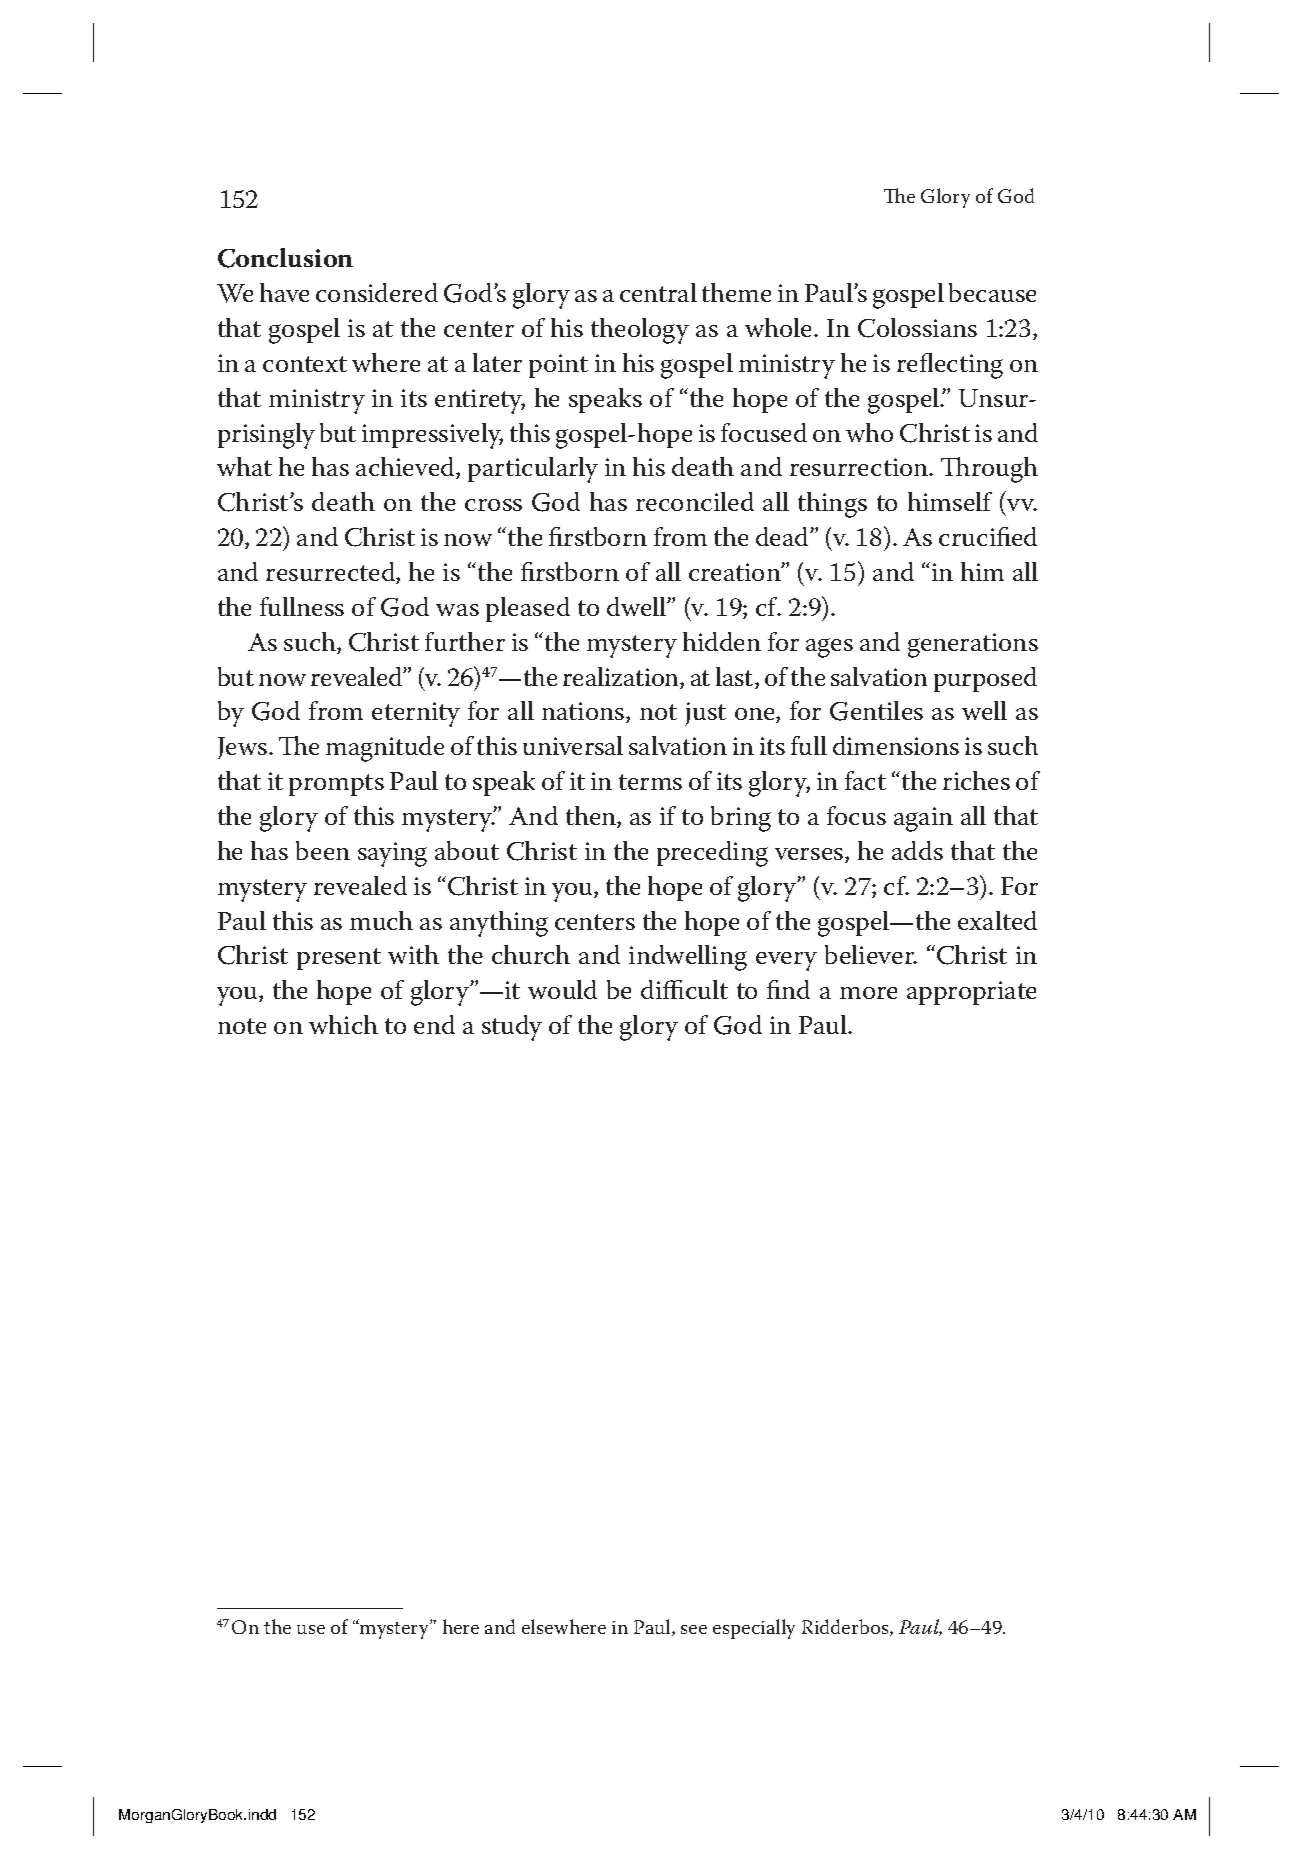  Describe the element at coordinates (868, 993) in the document. I see `more` at that location.
